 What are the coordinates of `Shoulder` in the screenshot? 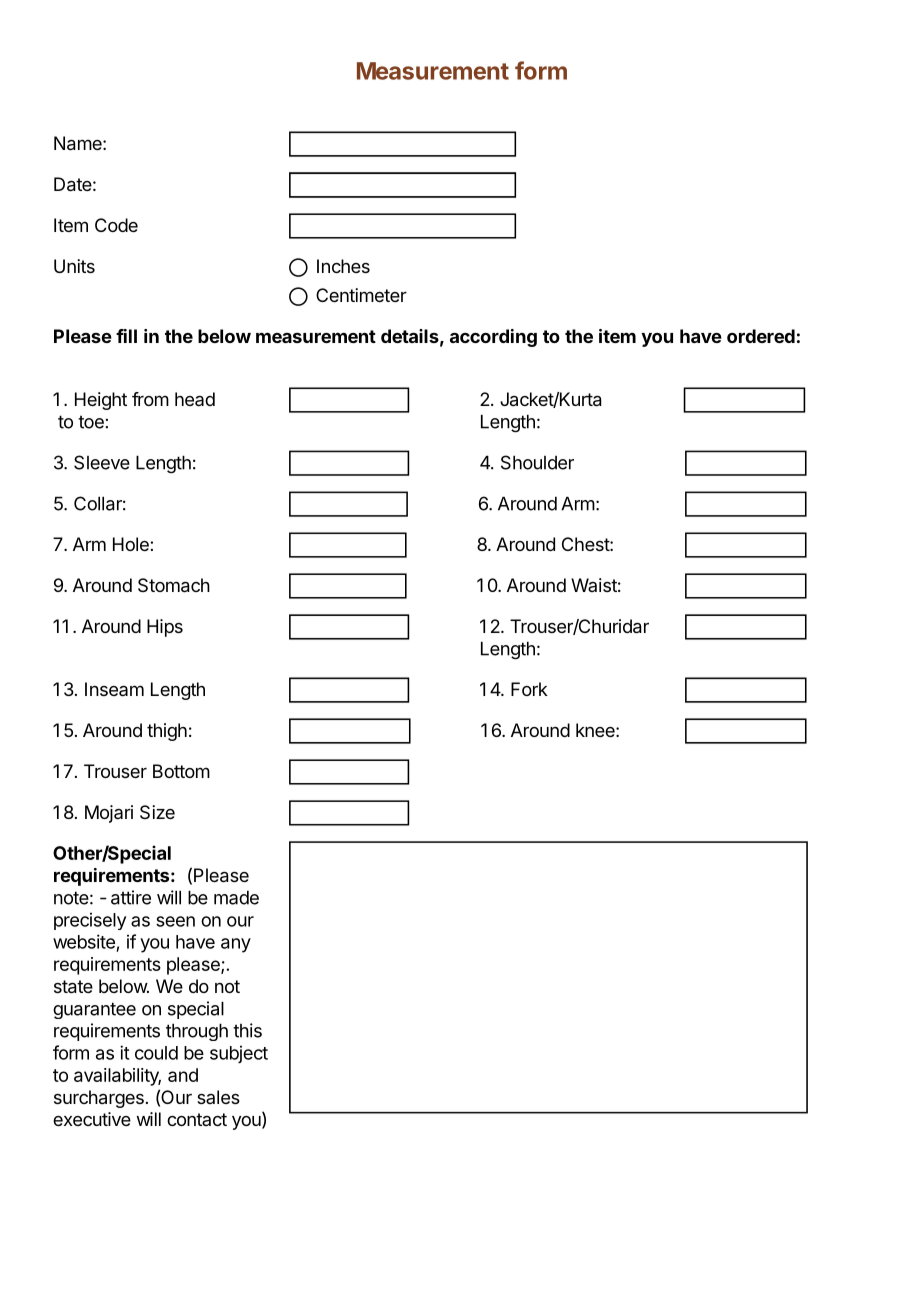 It's located at (537, 462).
